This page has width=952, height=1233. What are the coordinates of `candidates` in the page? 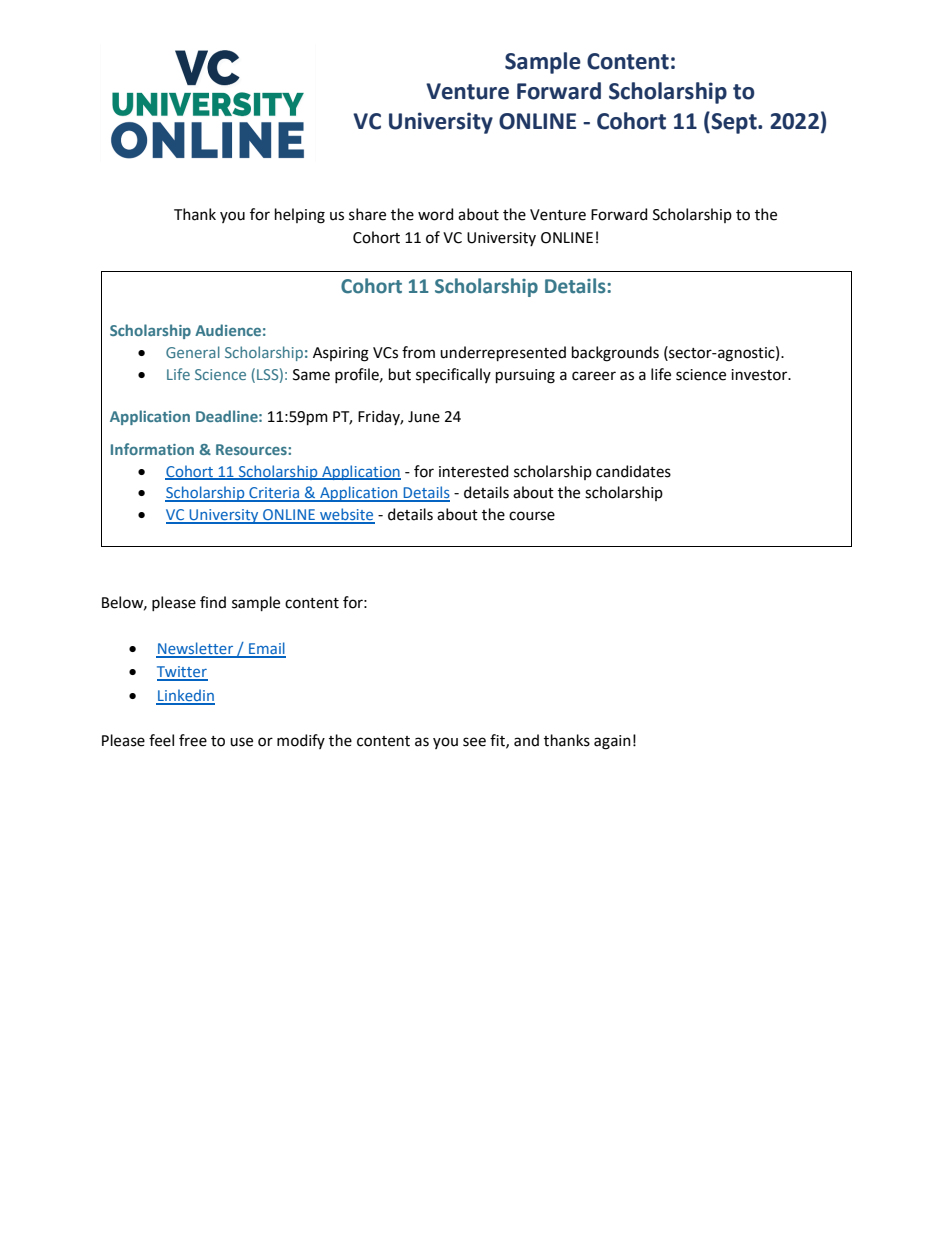 It's located at (633, 471).
